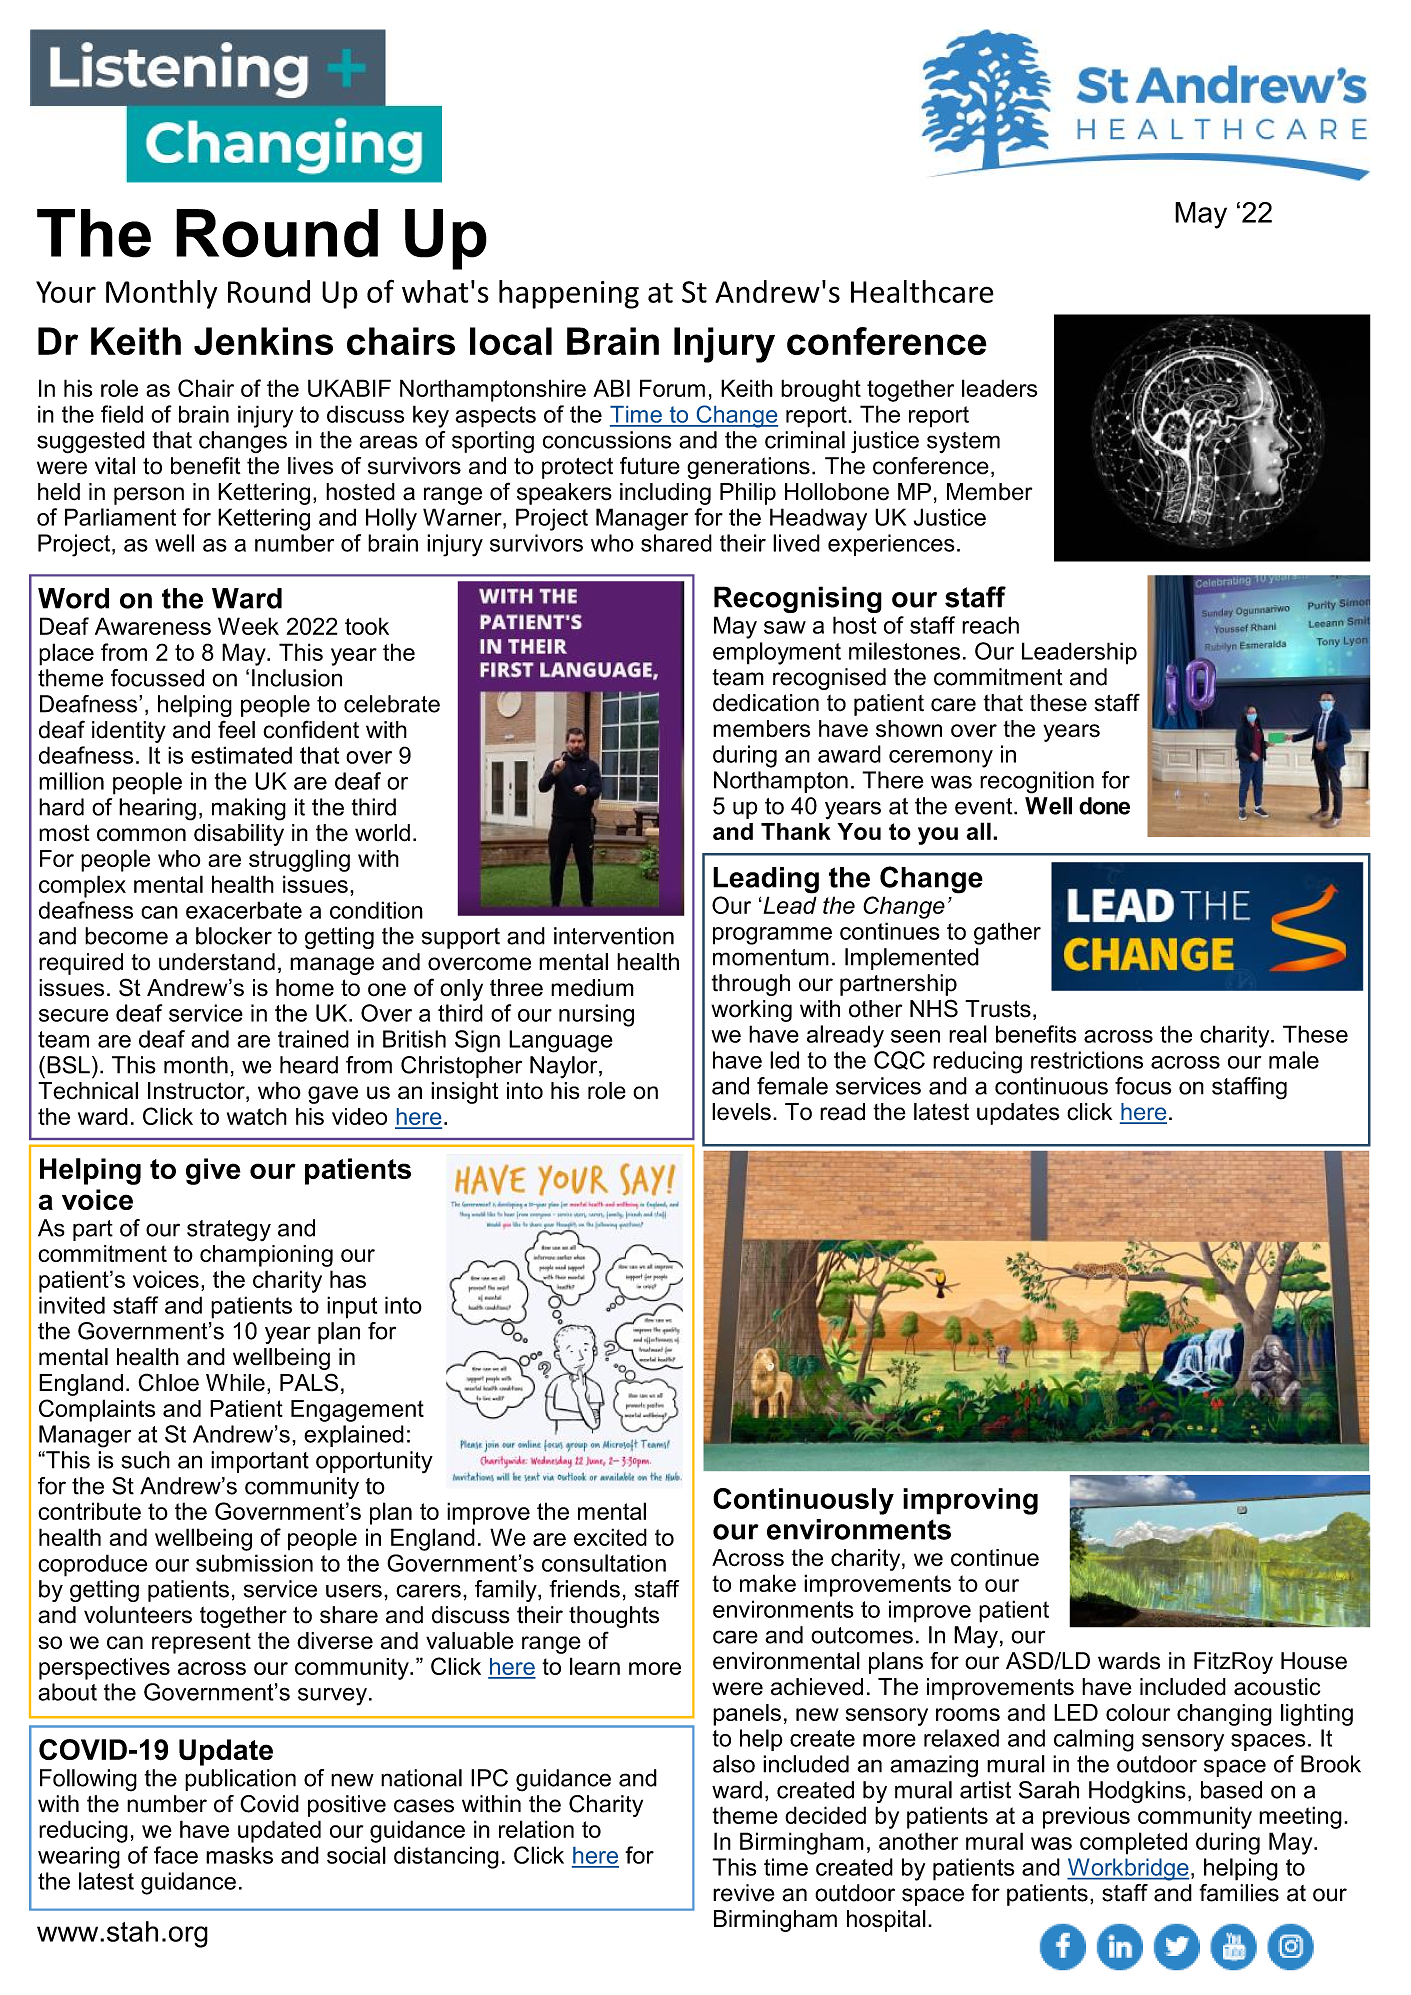 This document has height=1995, width=1411. Describe the element at coordinates (1314, 1661) in the document. I see `House` at that location.
